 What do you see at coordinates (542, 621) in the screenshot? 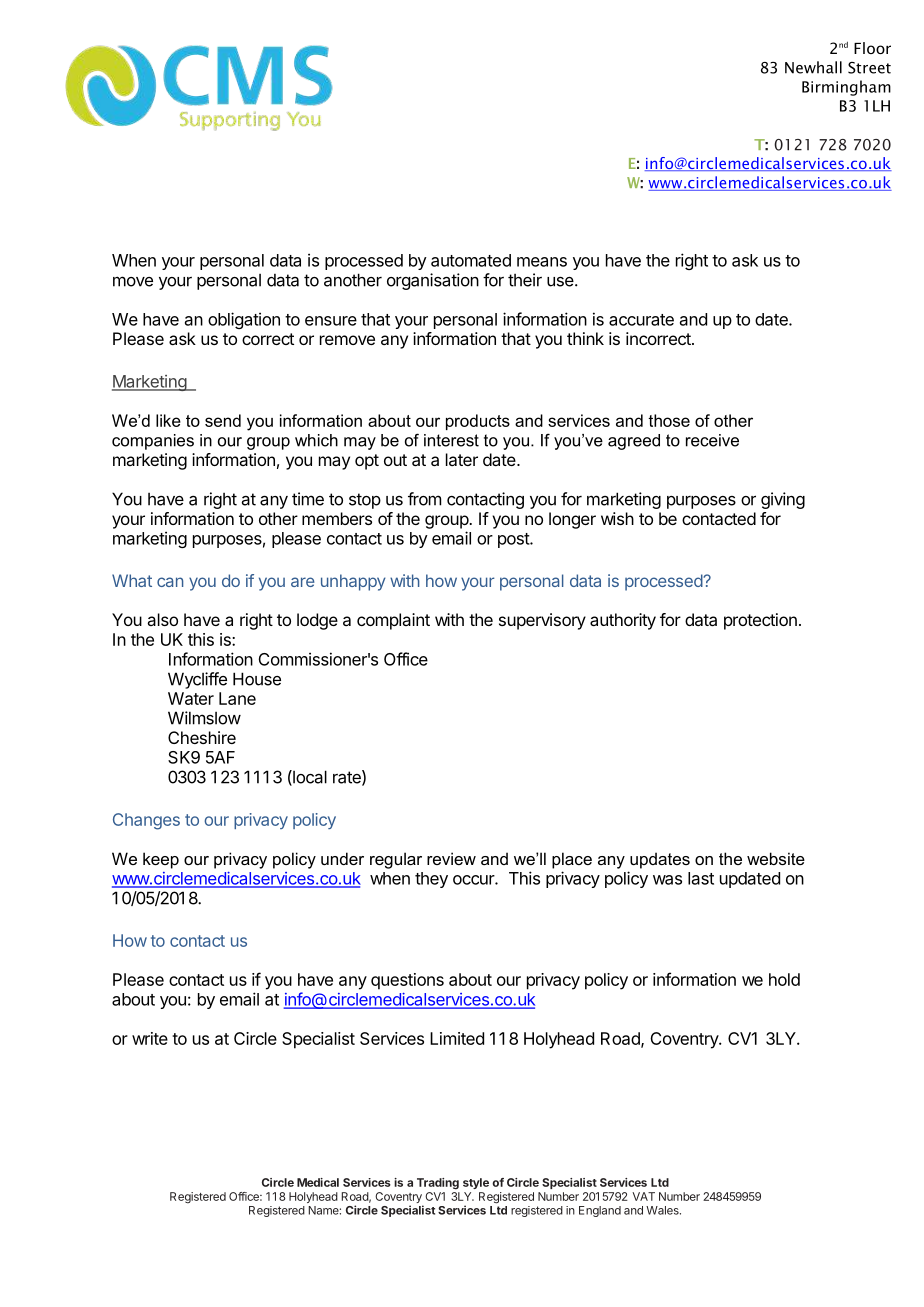
I see `supervisory` at bounding box center [542, 621].
